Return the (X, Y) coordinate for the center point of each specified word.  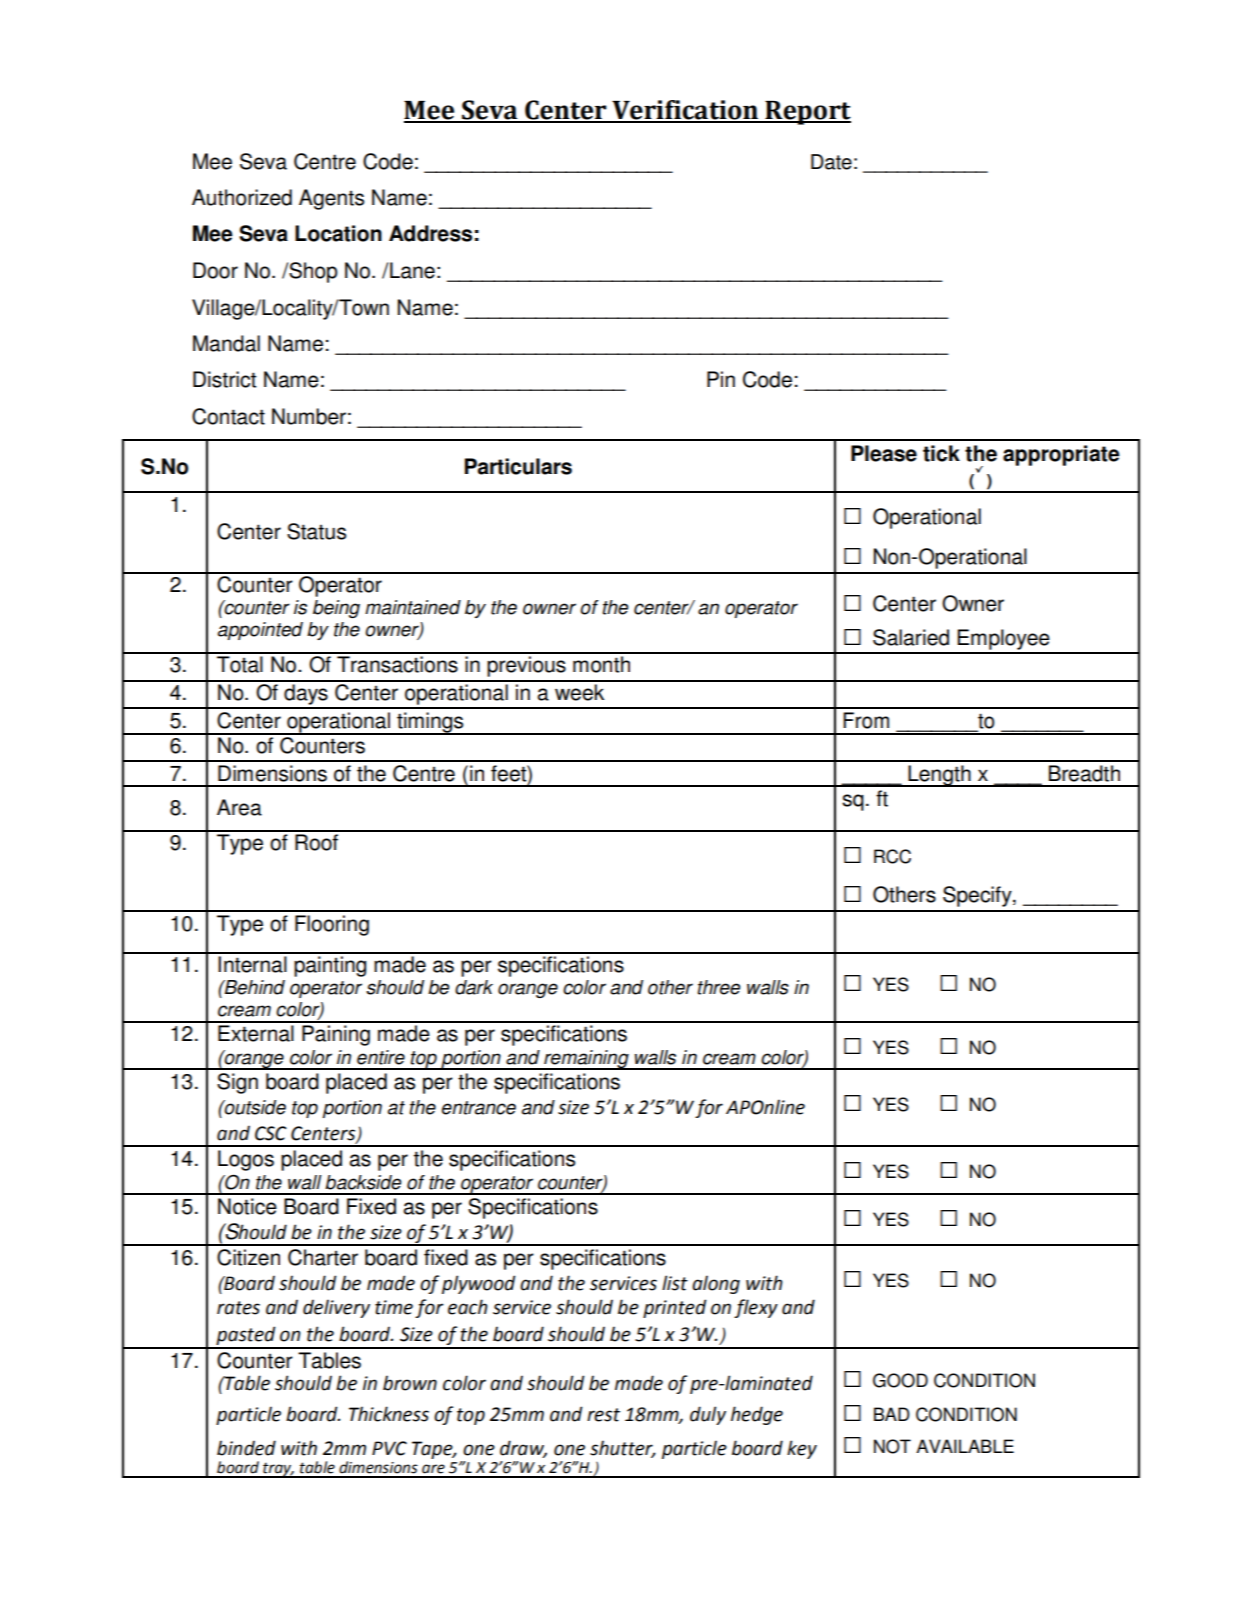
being (336, 609)
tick (941, 453)
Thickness (389, 1414)
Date (831, 162)
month (601, 664)
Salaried (911, 637)
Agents (331, 199)
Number (309, 416)
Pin (721, 379)
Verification (685, 111)
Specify (978, 896)
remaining (586, 1060)
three (718, 987)
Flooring (332, 925)
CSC (271, 1133)
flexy (756, 1308)
